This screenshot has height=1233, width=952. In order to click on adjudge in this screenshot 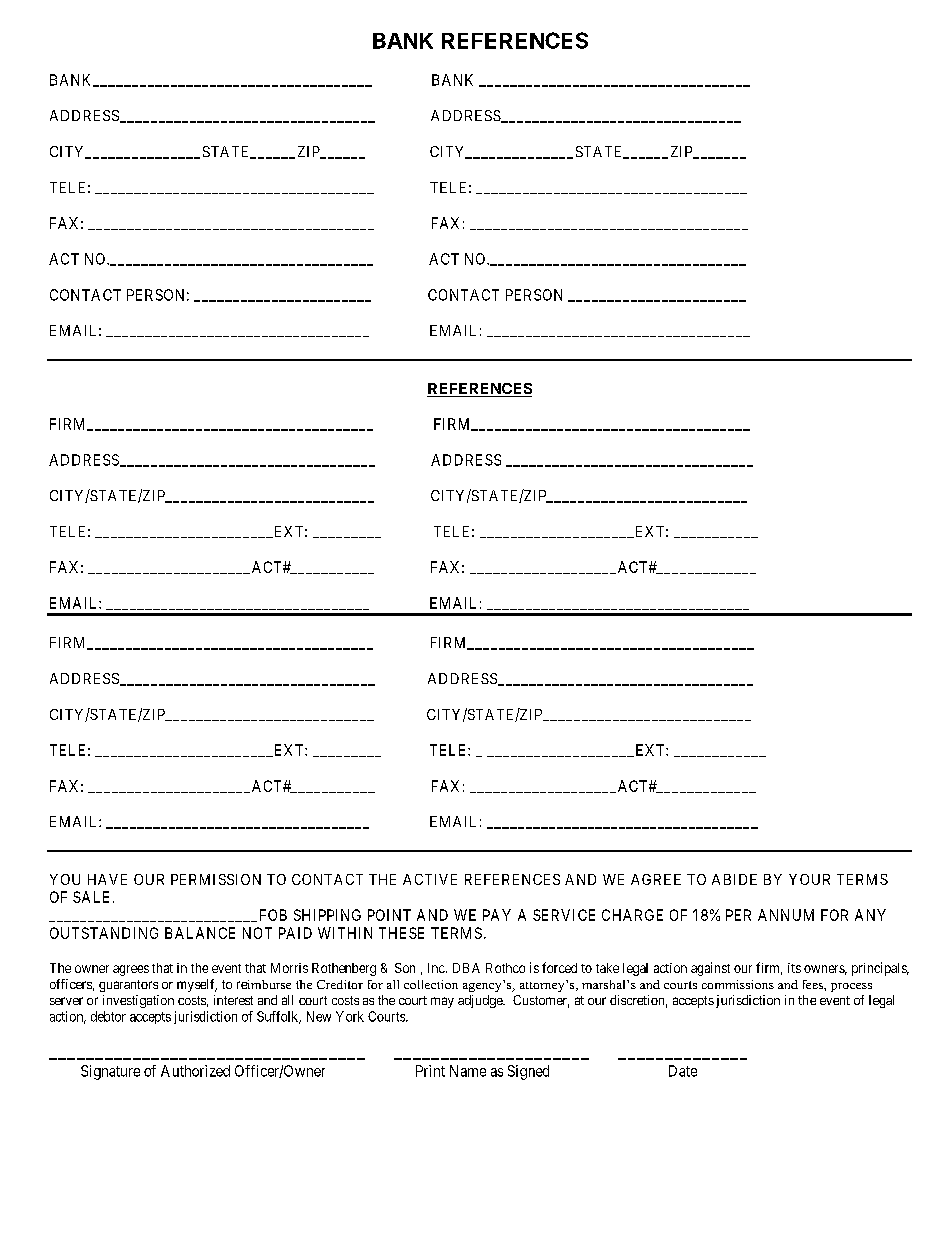, I will do `click(481, 1001)`.
